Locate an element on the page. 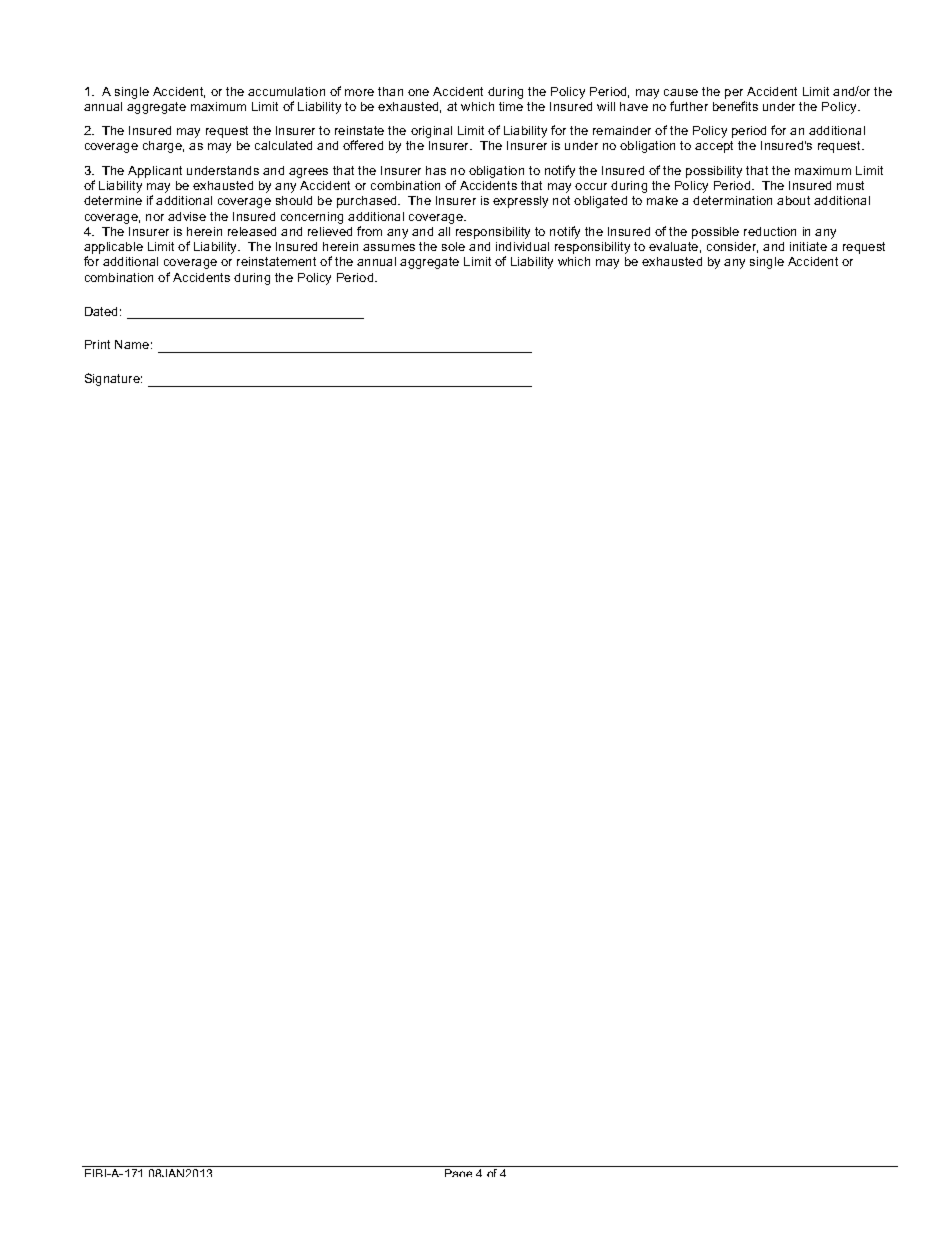 The height and width of the image is (1233, 952). all is located at coordinates (444, 231).
